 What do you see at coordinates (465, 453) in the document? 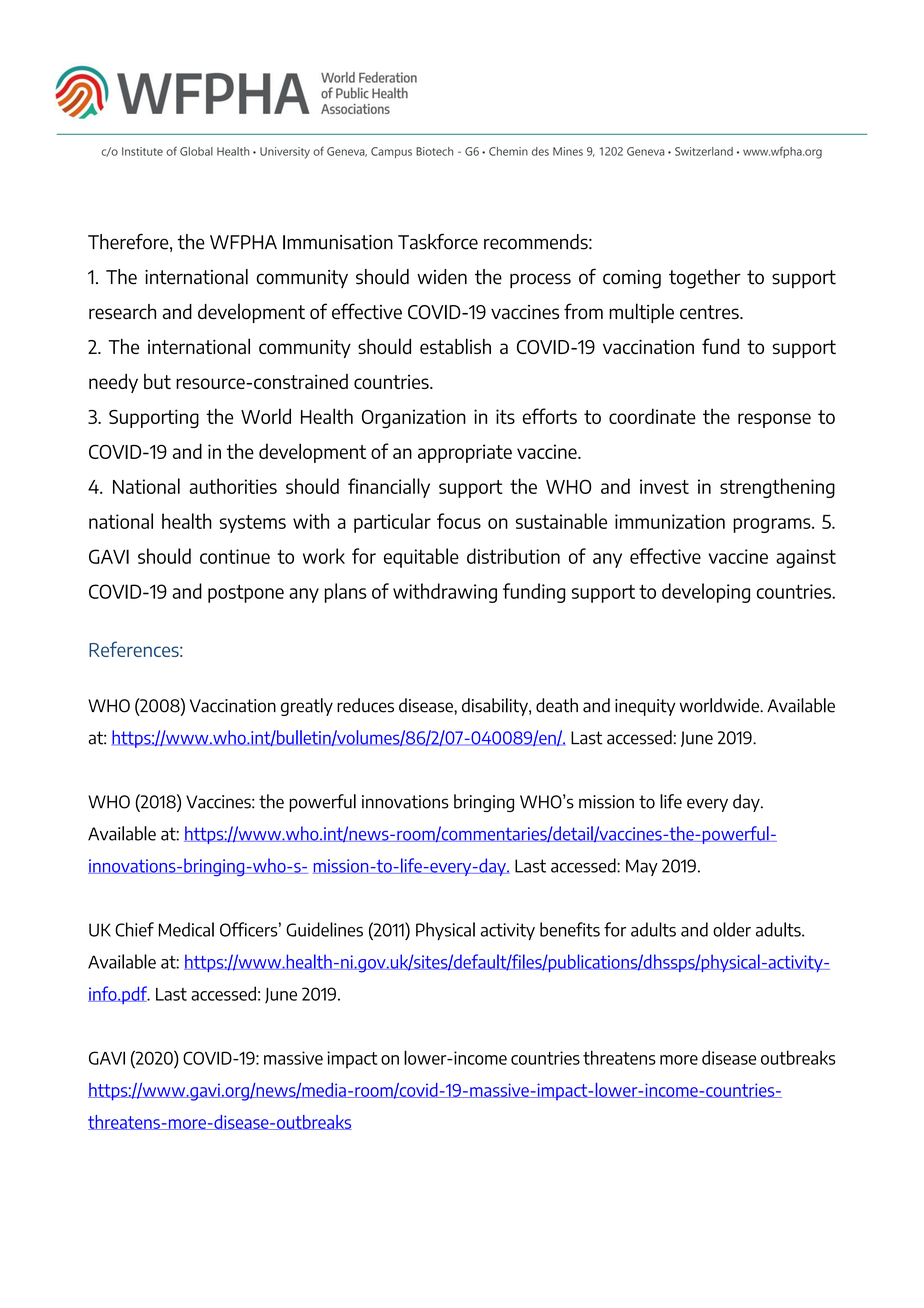
I see `appropriate` at bounding box center [465, 453].
